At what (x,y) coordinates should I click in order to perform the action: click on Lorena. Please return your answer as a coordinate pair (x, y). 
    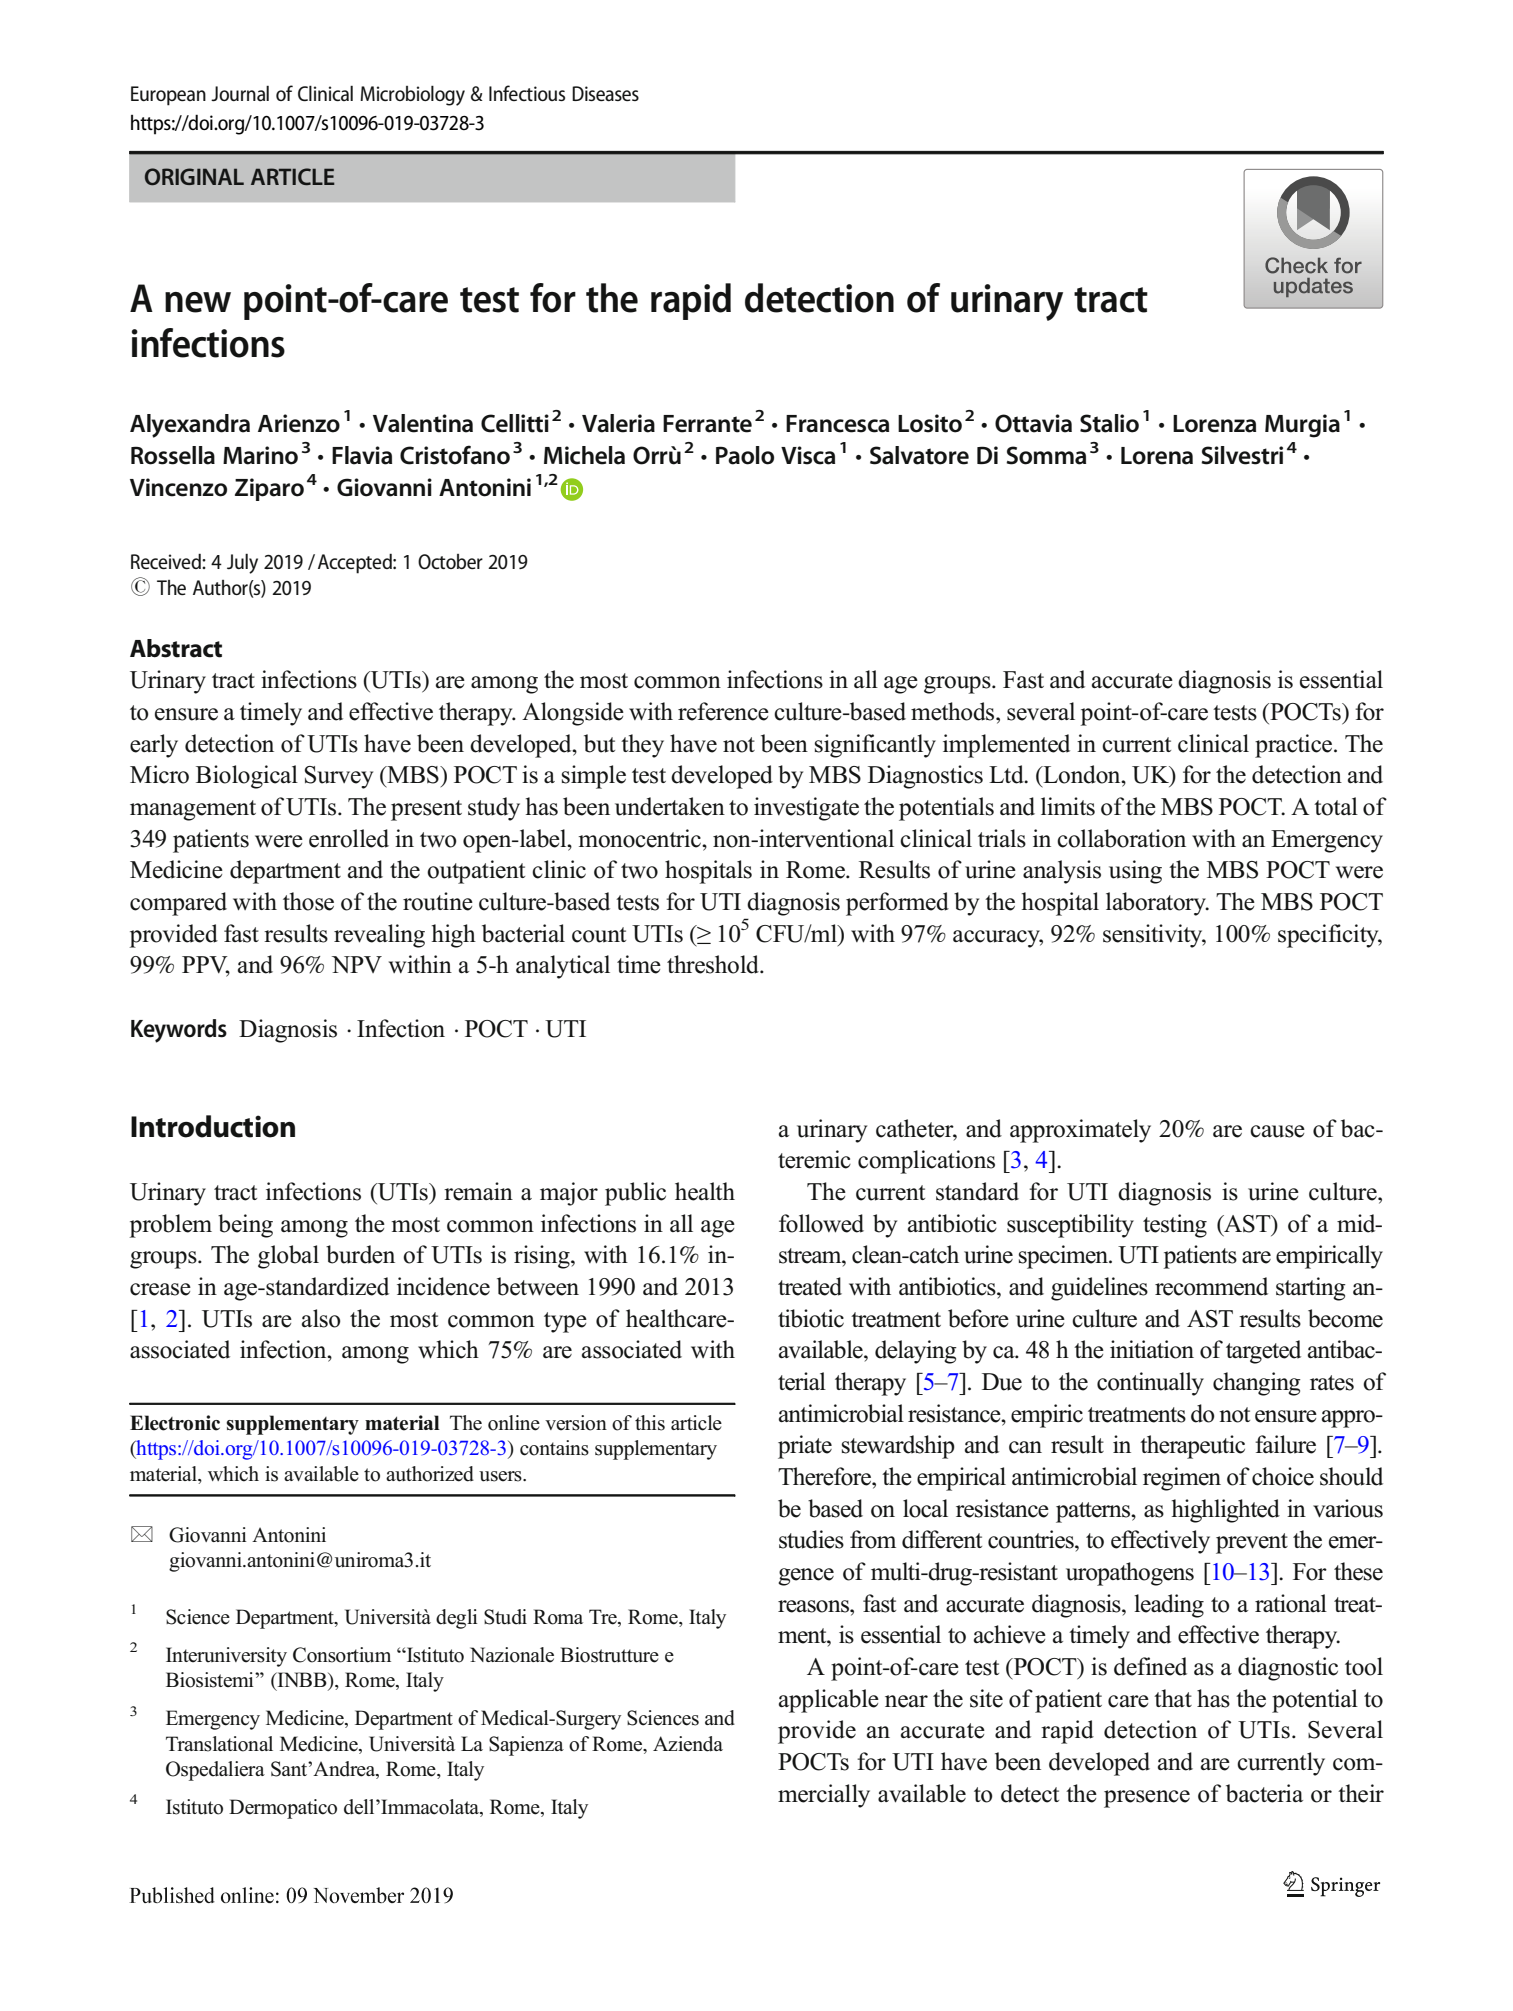
    Looking at the image, I should click on (1157, 456).
